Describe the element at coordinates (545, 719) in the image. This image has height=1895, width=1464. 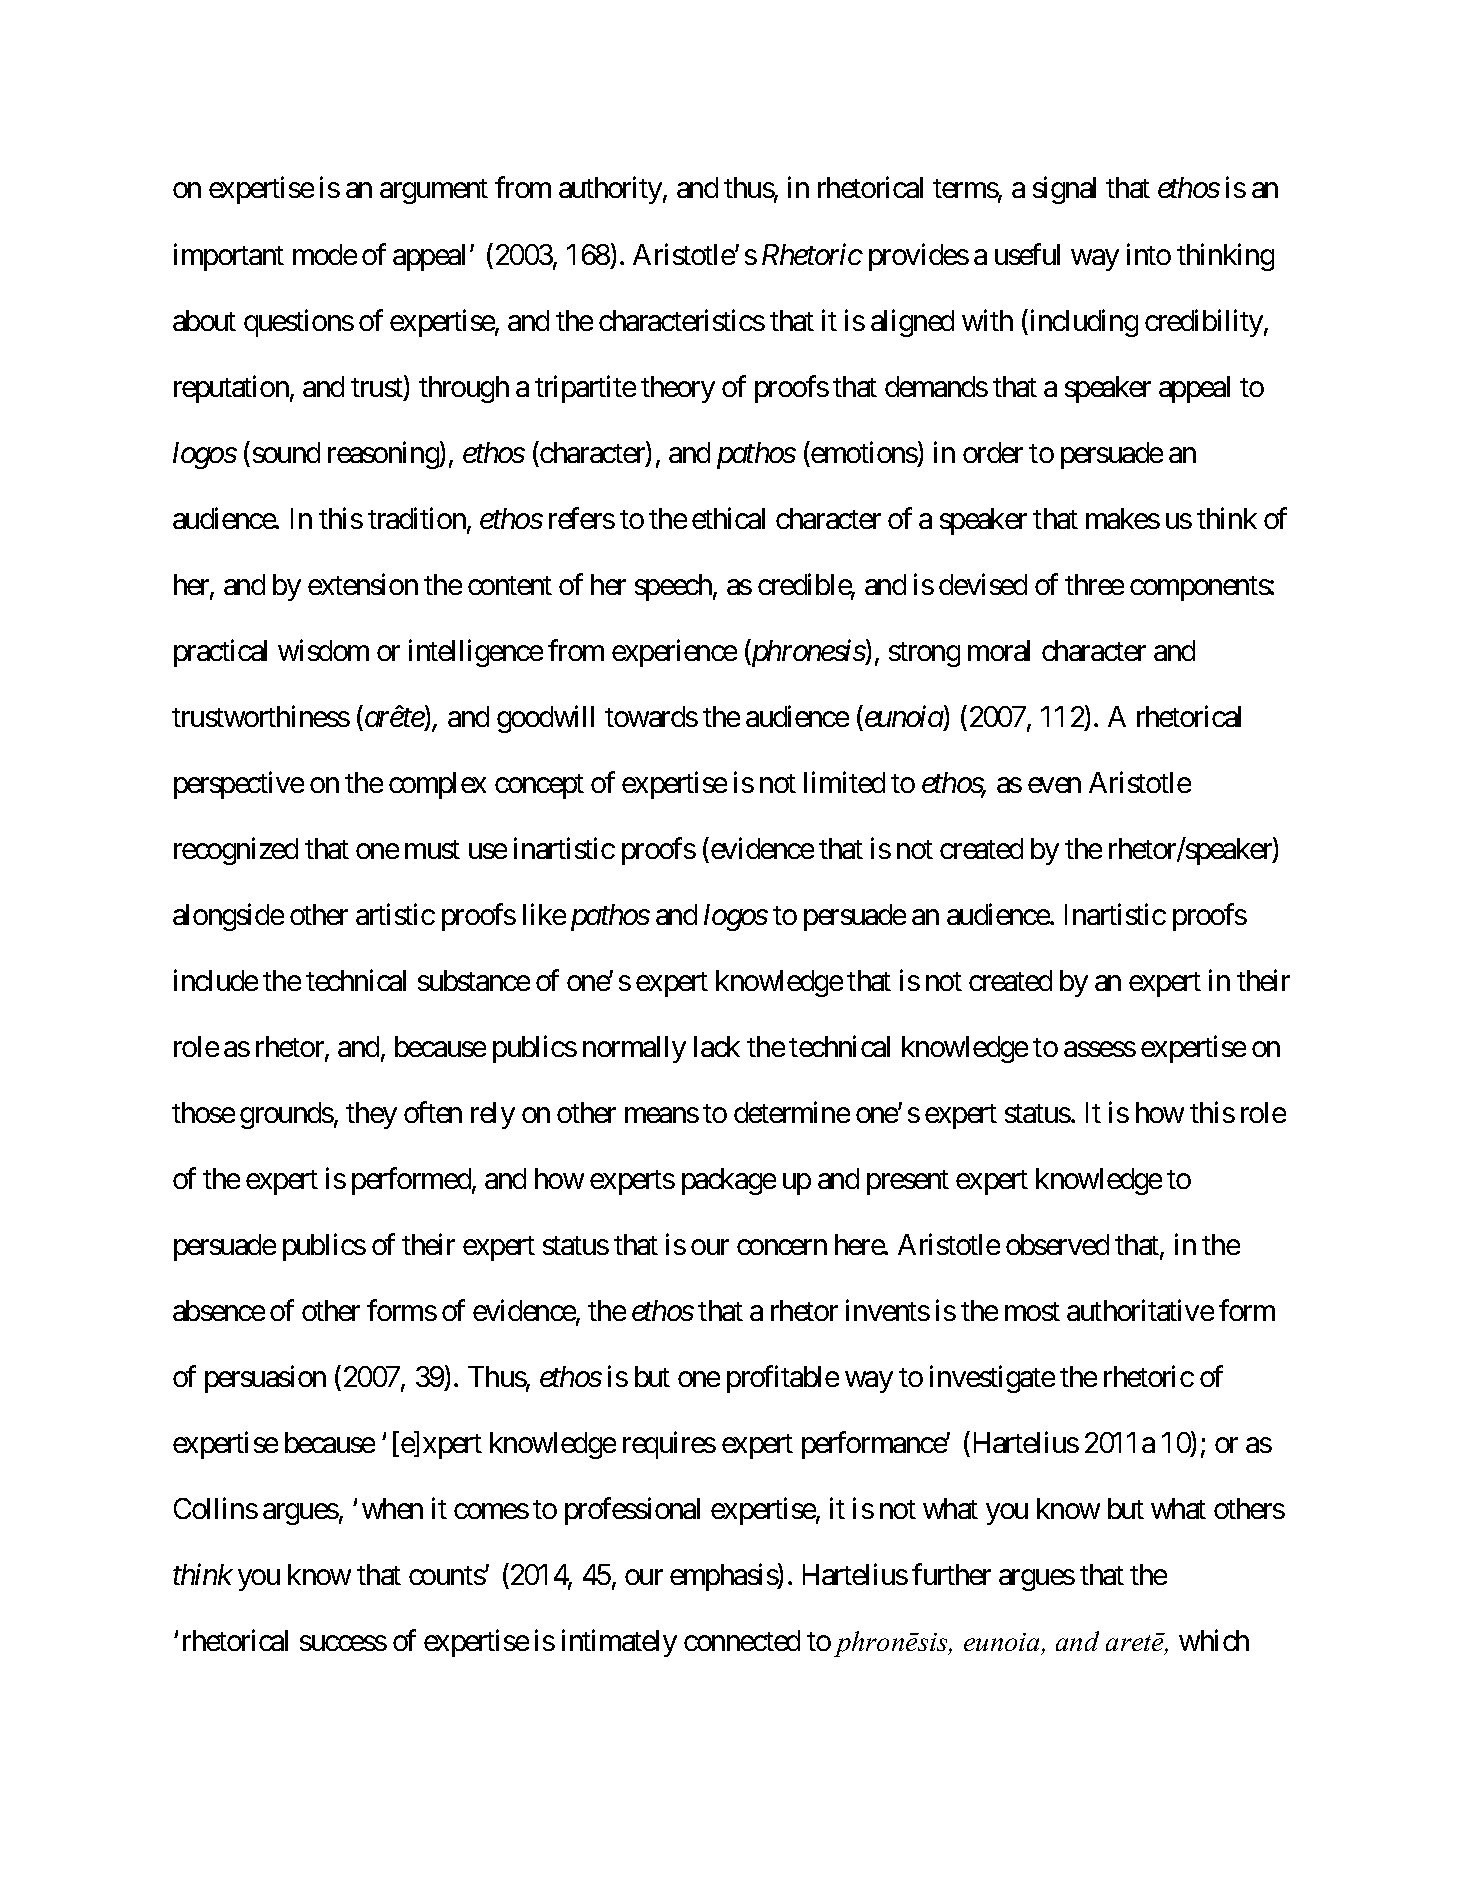
I see `goodwill` at that location.
